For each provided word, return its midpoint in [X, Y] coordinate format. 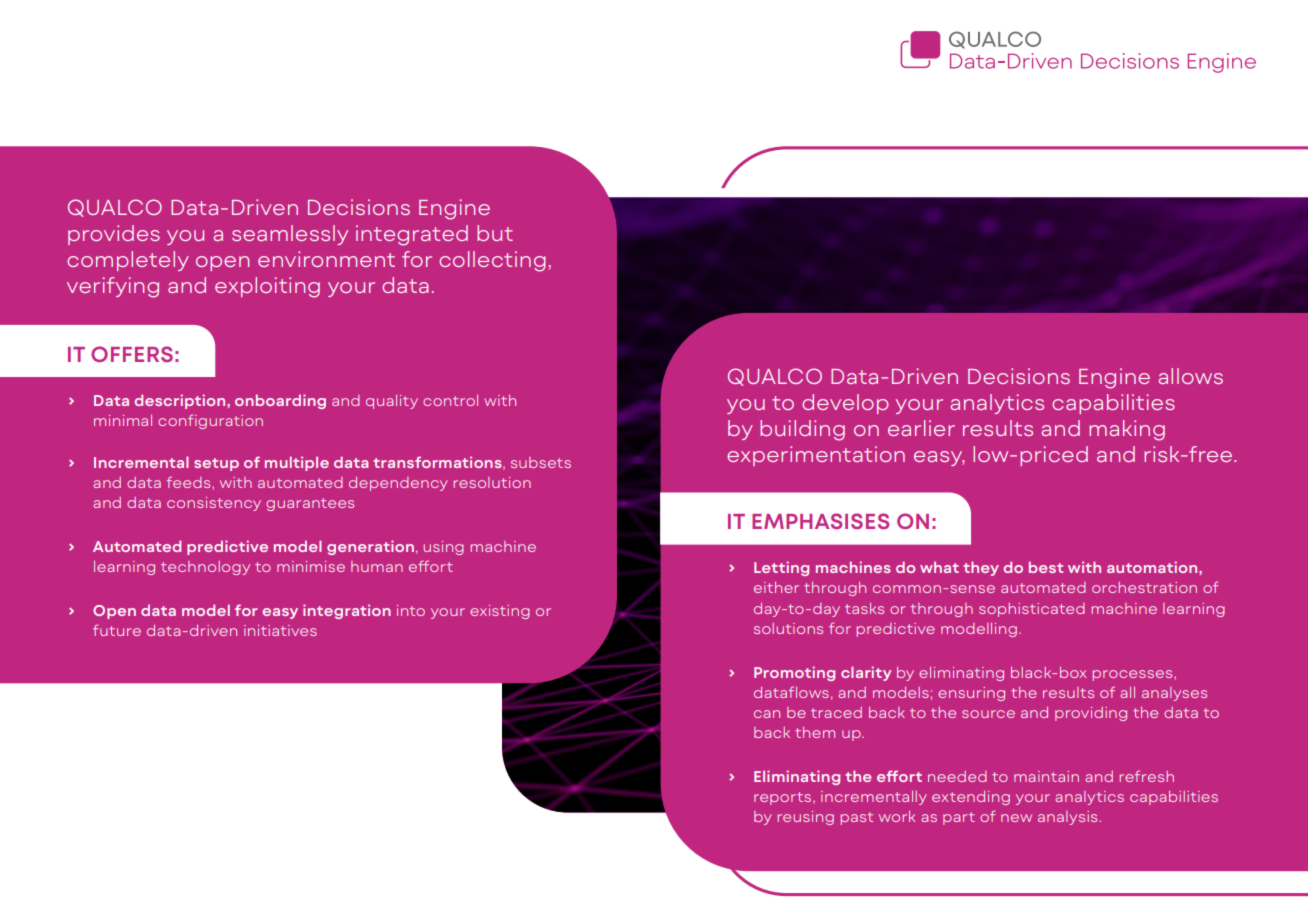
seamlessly [290, 235]
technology [205, 568]
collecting [492, 261]
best [1046, 567]
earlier [921, 428]
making [1127, 430]
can [767, 714]
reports [784, 798]
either [776, 587]
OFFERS [132, 354]
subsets [541, 462]
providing [1091, 714]
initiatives [280, 630]
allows [1191, 376]
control [450, 400]
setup [216, 464]
